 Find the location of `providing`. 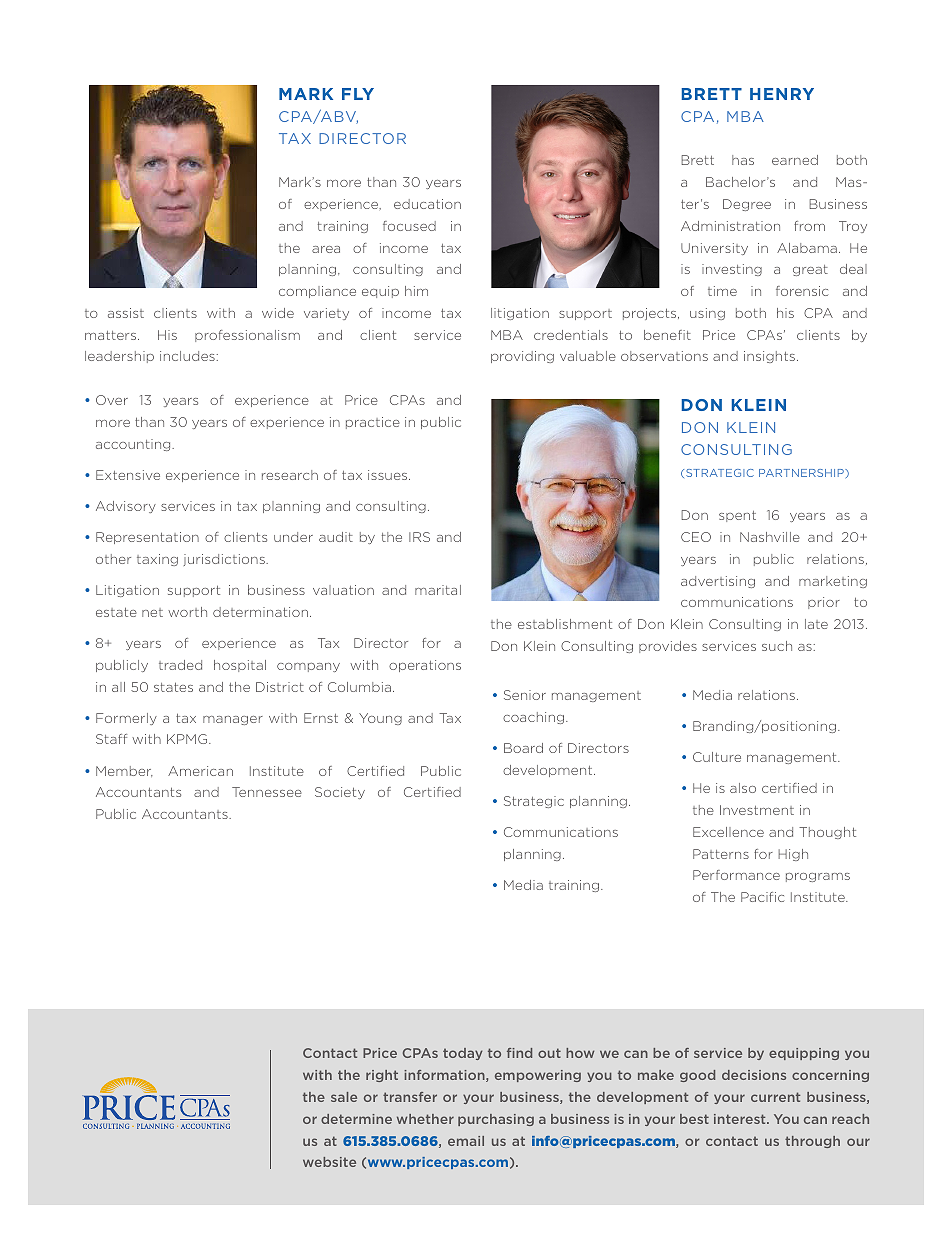

providing is located at coordinates (522, 357).
